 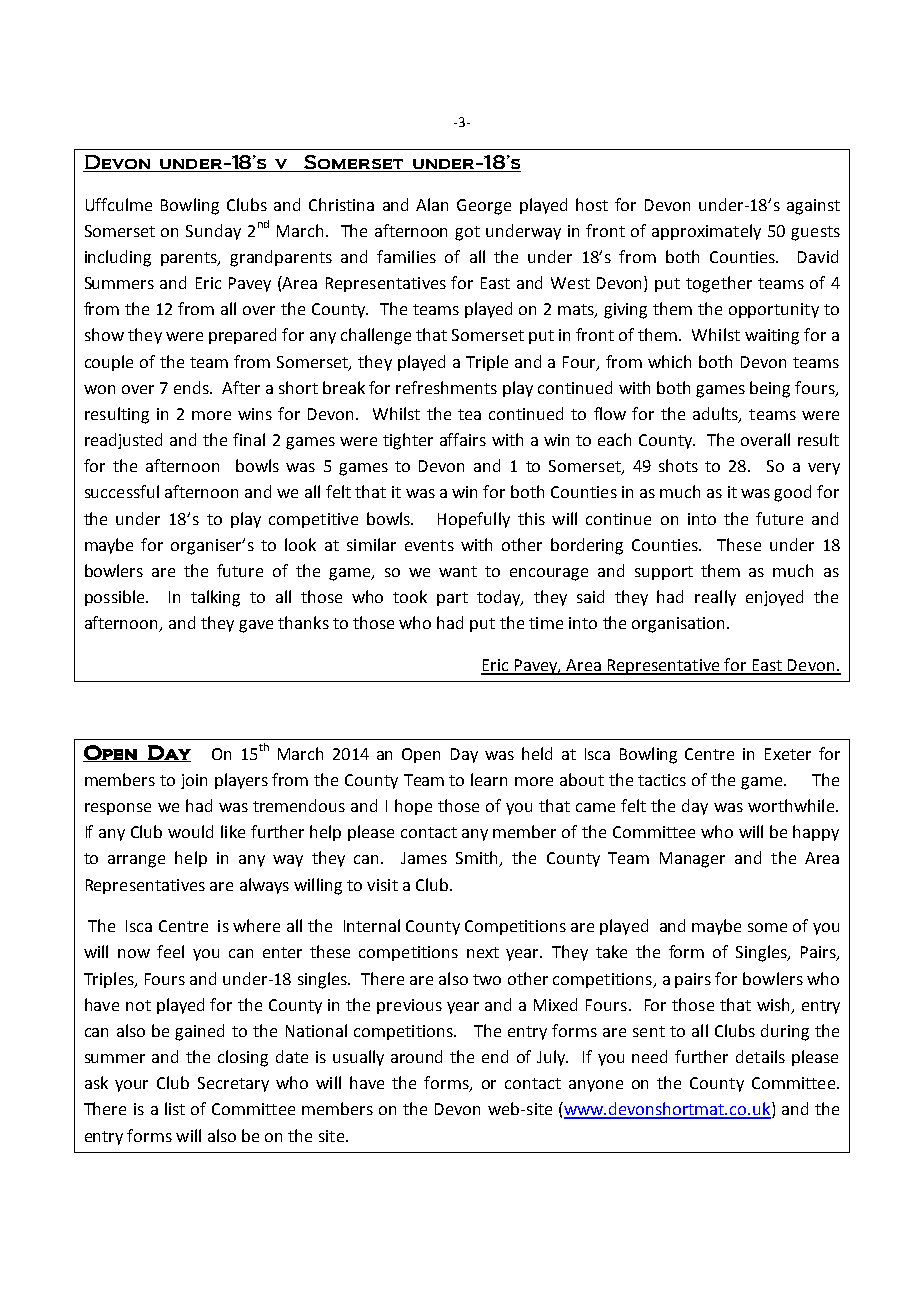 What do you see at coordinates (123, 441) in the screenshot?
I see `readjusted` at bounding box center [123, 441].
